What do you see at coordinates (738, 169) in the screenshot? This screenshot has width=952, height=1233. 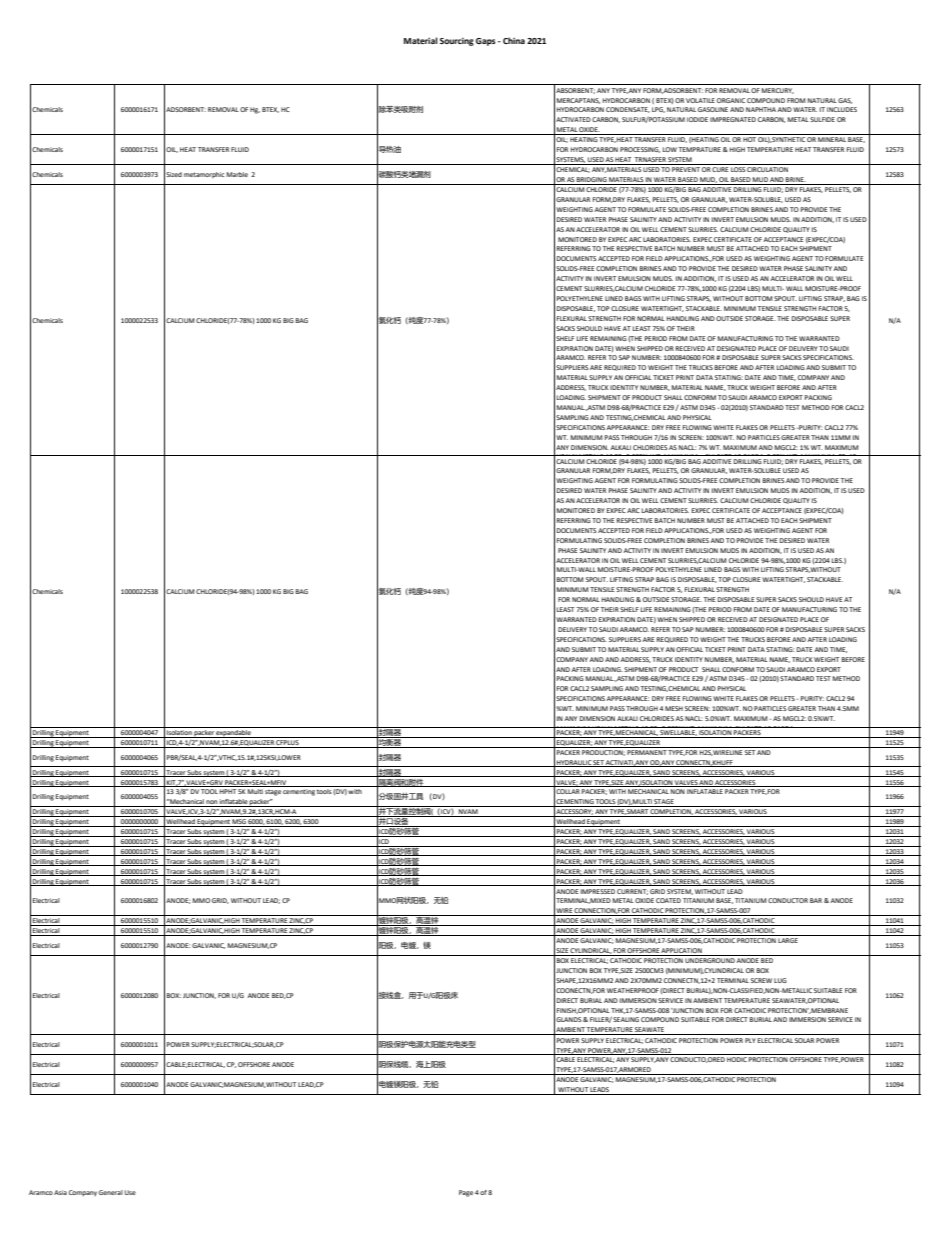 I see `LOSS` at bounding box center [738, 169].
